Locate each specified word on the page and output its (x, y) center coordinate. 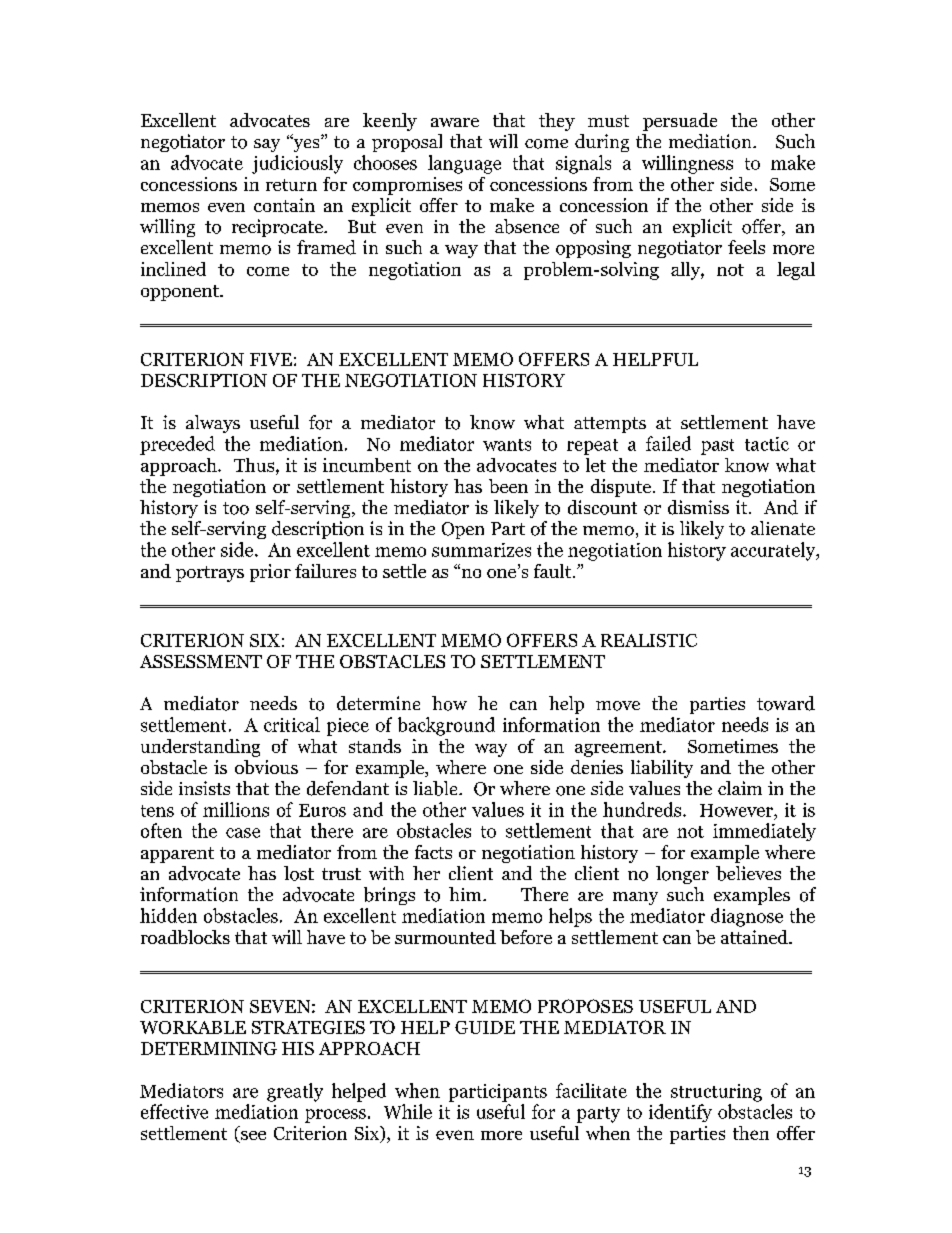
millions (236, 809)
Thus (255, 465)
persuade (680, 122)
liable (436, 788)
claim (740, 788)
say (267, 145)
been (508, 486)
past (717, 447)
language (464, 164)
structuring (716, 1093)
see (252, 1137)
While (408, 1111)
